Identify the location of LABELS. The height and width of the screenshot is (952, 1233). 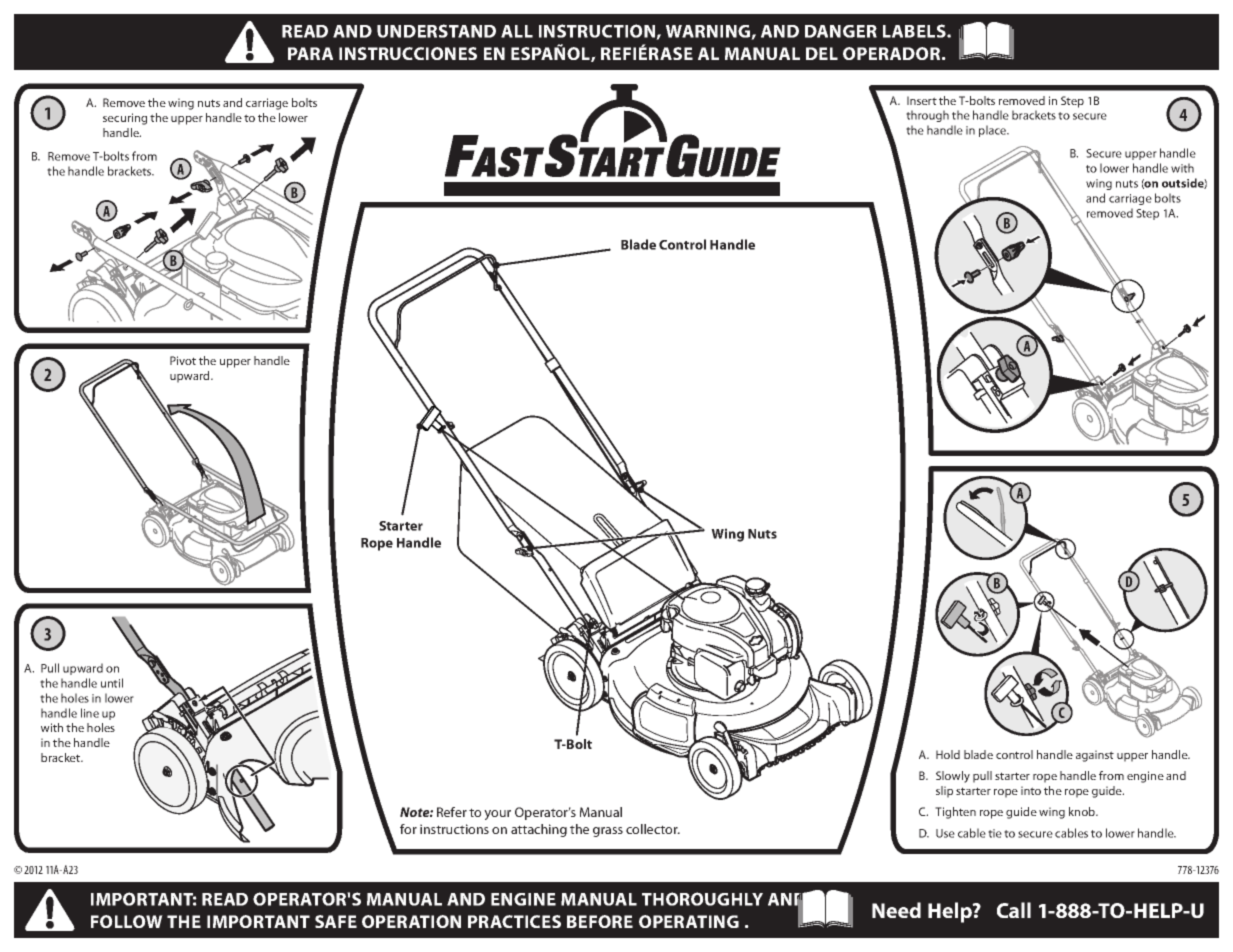
(915, 31).
